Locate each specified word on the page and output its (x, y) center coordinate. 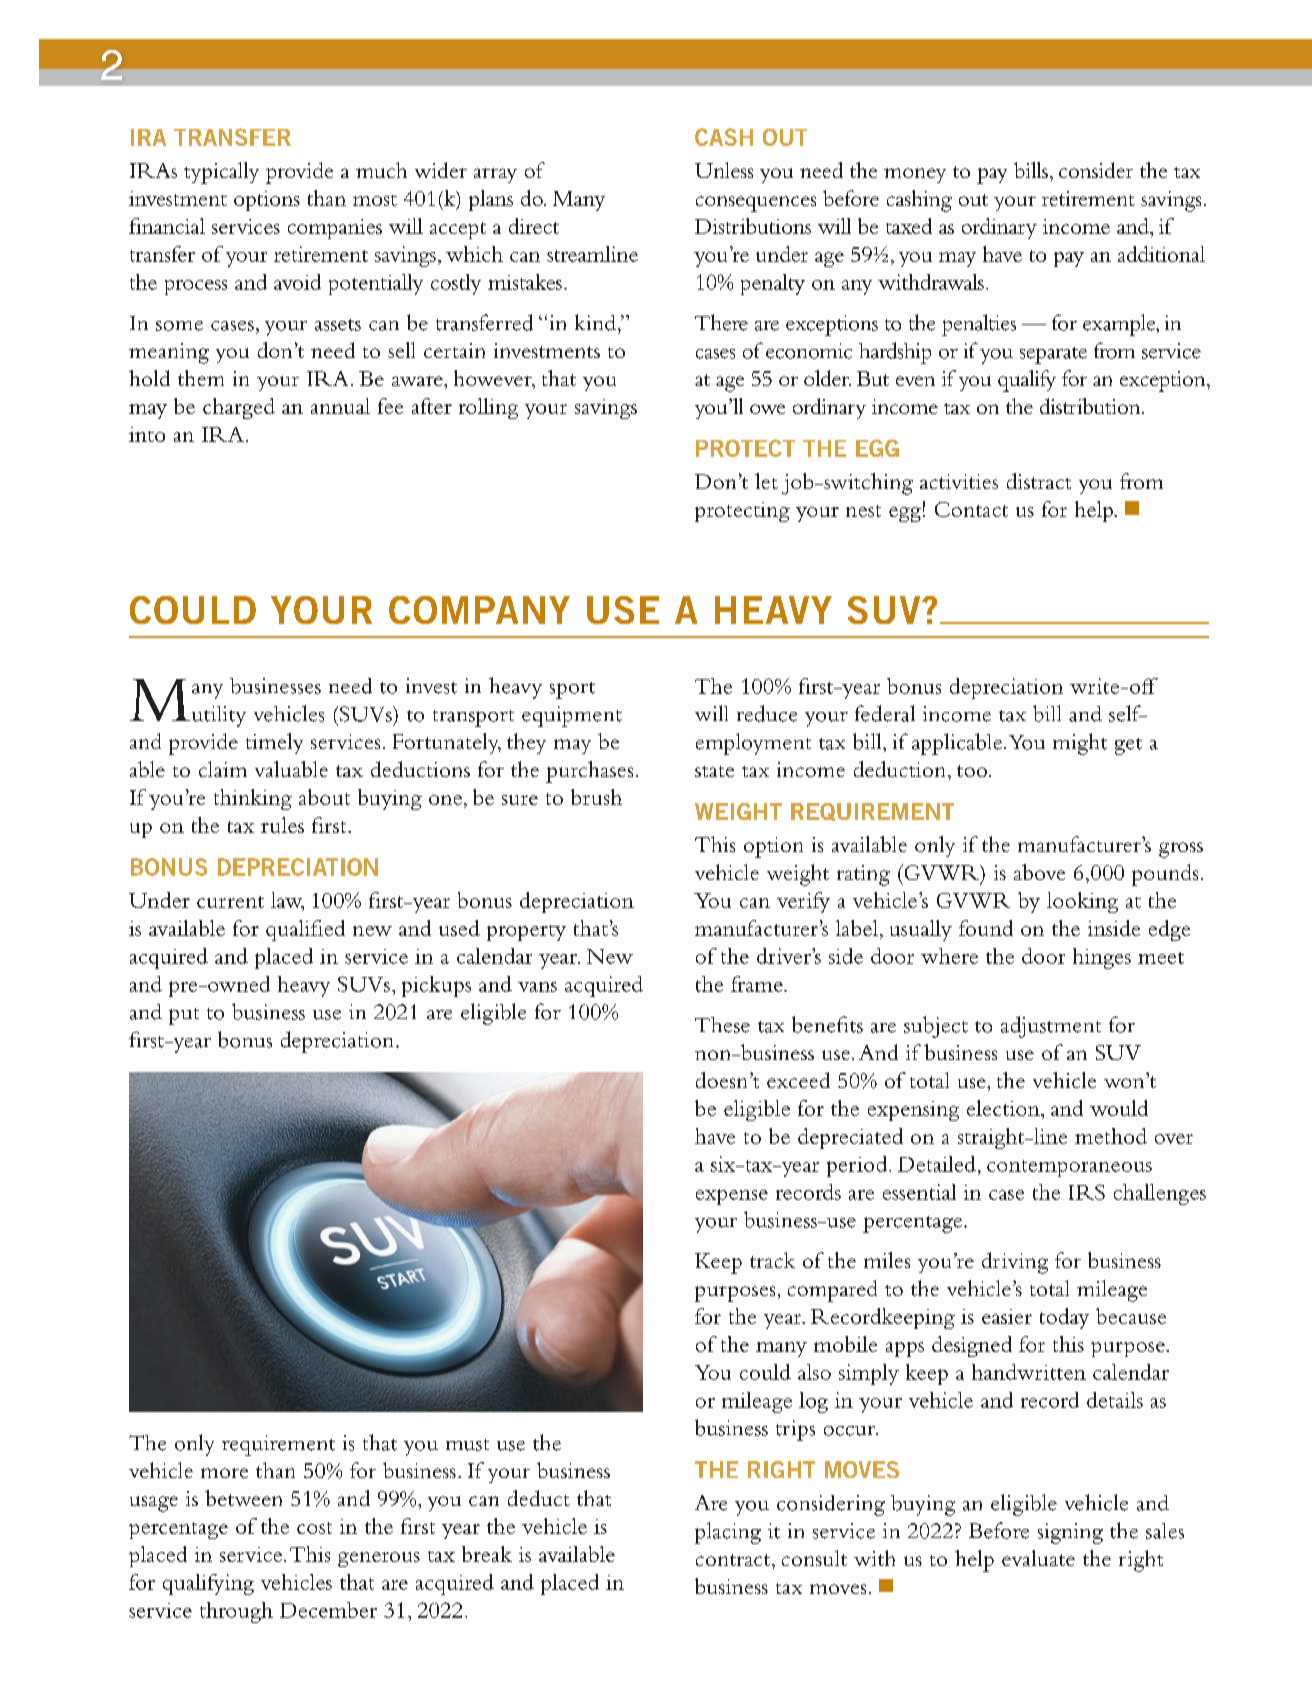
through (236, 1612)
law (287, 901)
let (766, 481)
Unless (724, 170)
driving (1015, 1263)
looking (1082, 902)
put (184, 1016)
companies (335, 229)
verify (803, 902)
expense (732, 1197)
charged (239, 408)
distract (1039, 481)
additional (1161, 254)
